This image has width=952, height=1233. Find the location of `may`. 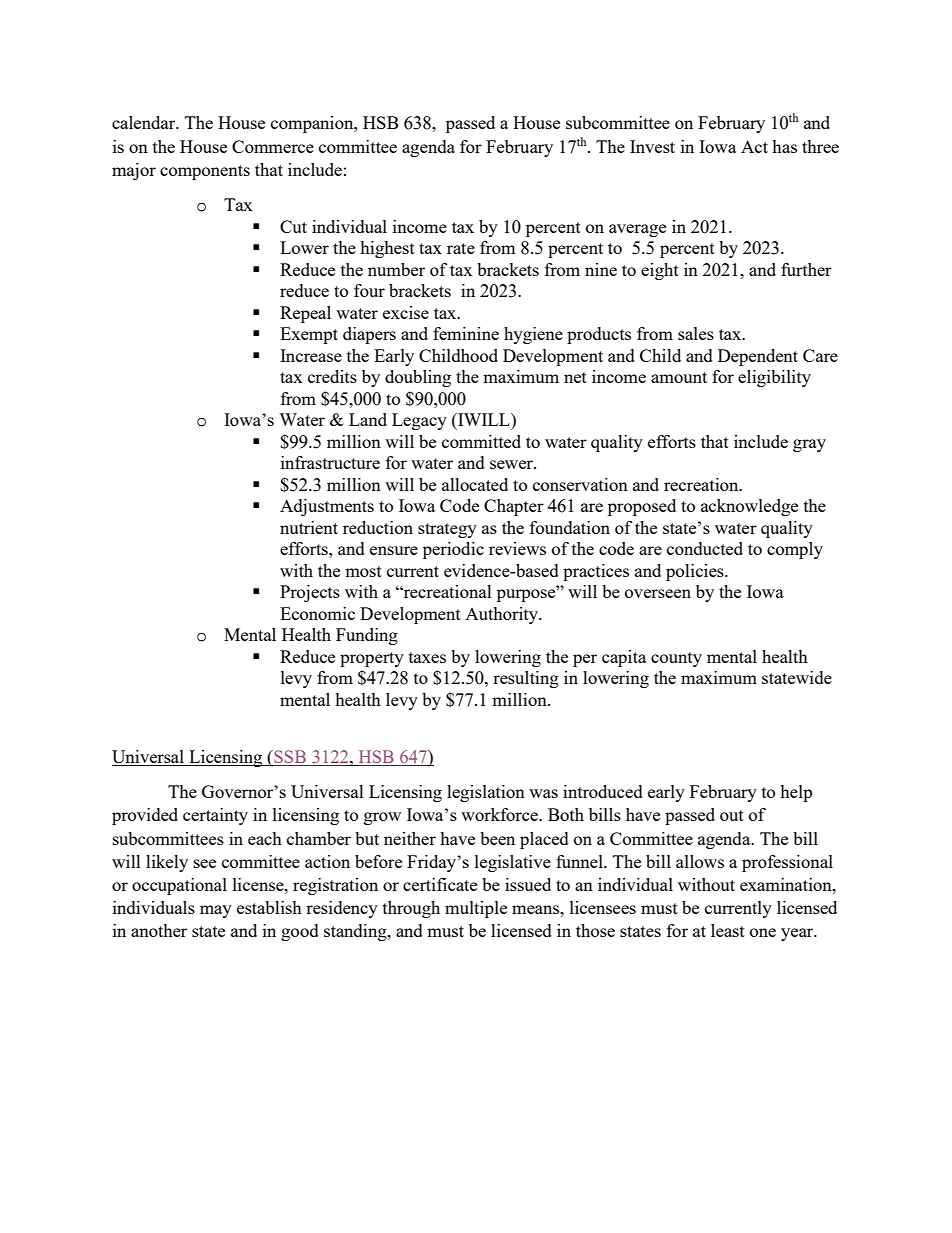

may is located at coordinates (216, 911).
